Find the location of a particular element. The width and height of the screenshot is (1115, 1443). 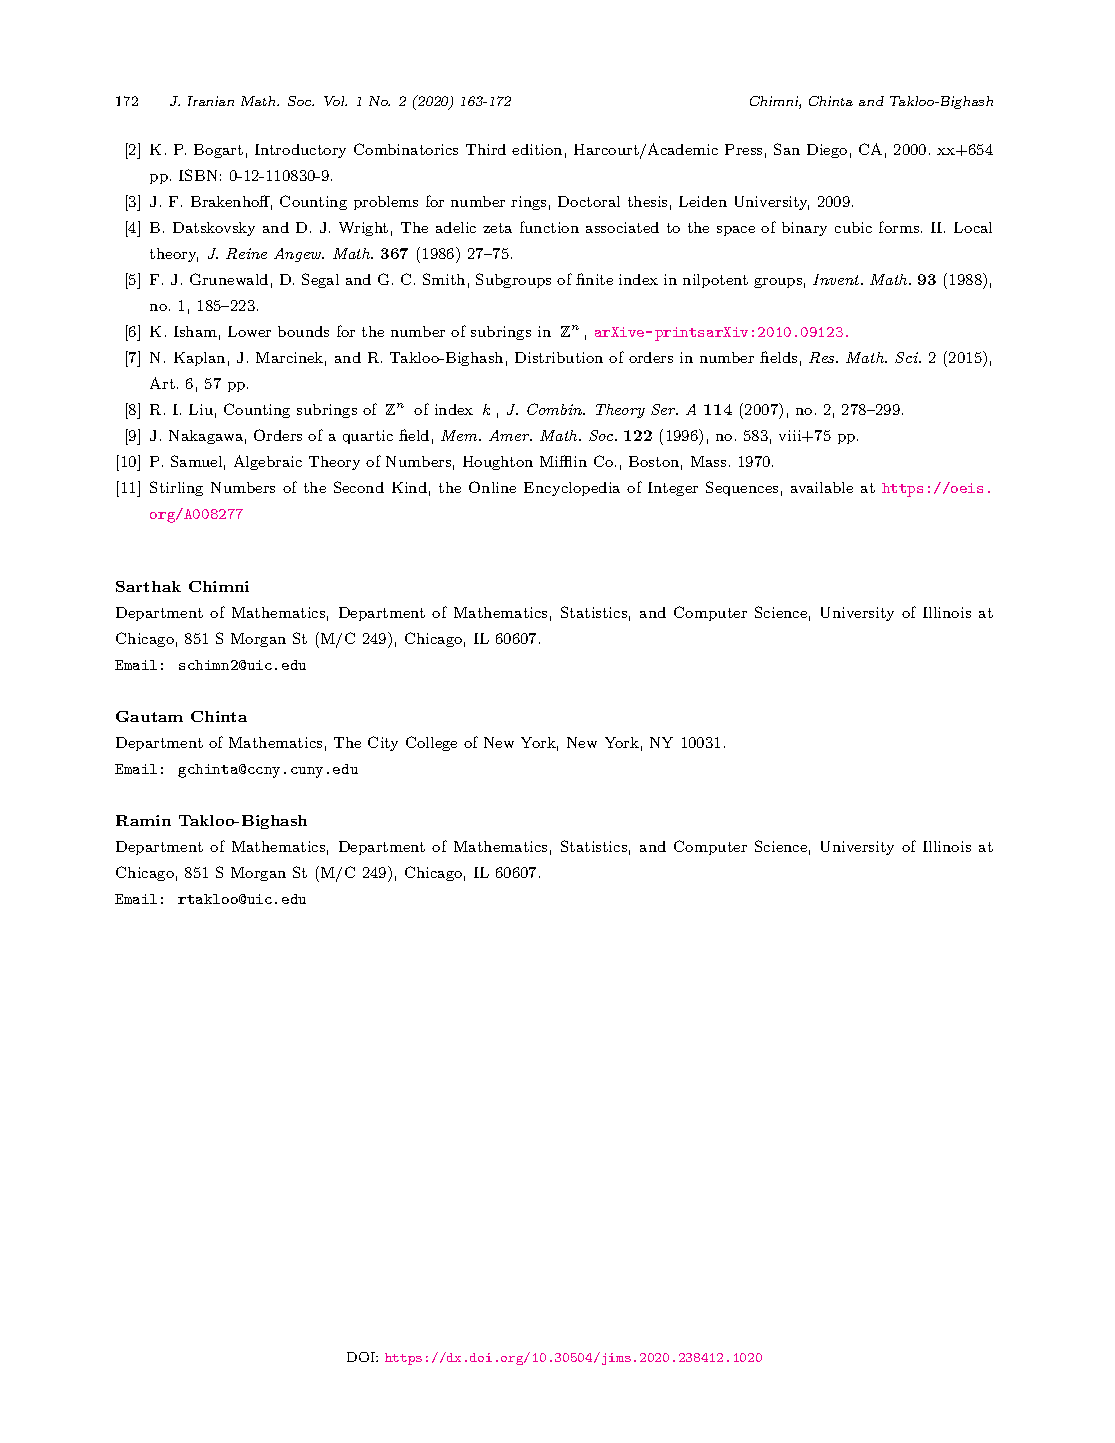

Diego is located at coordinates (827, 151).
